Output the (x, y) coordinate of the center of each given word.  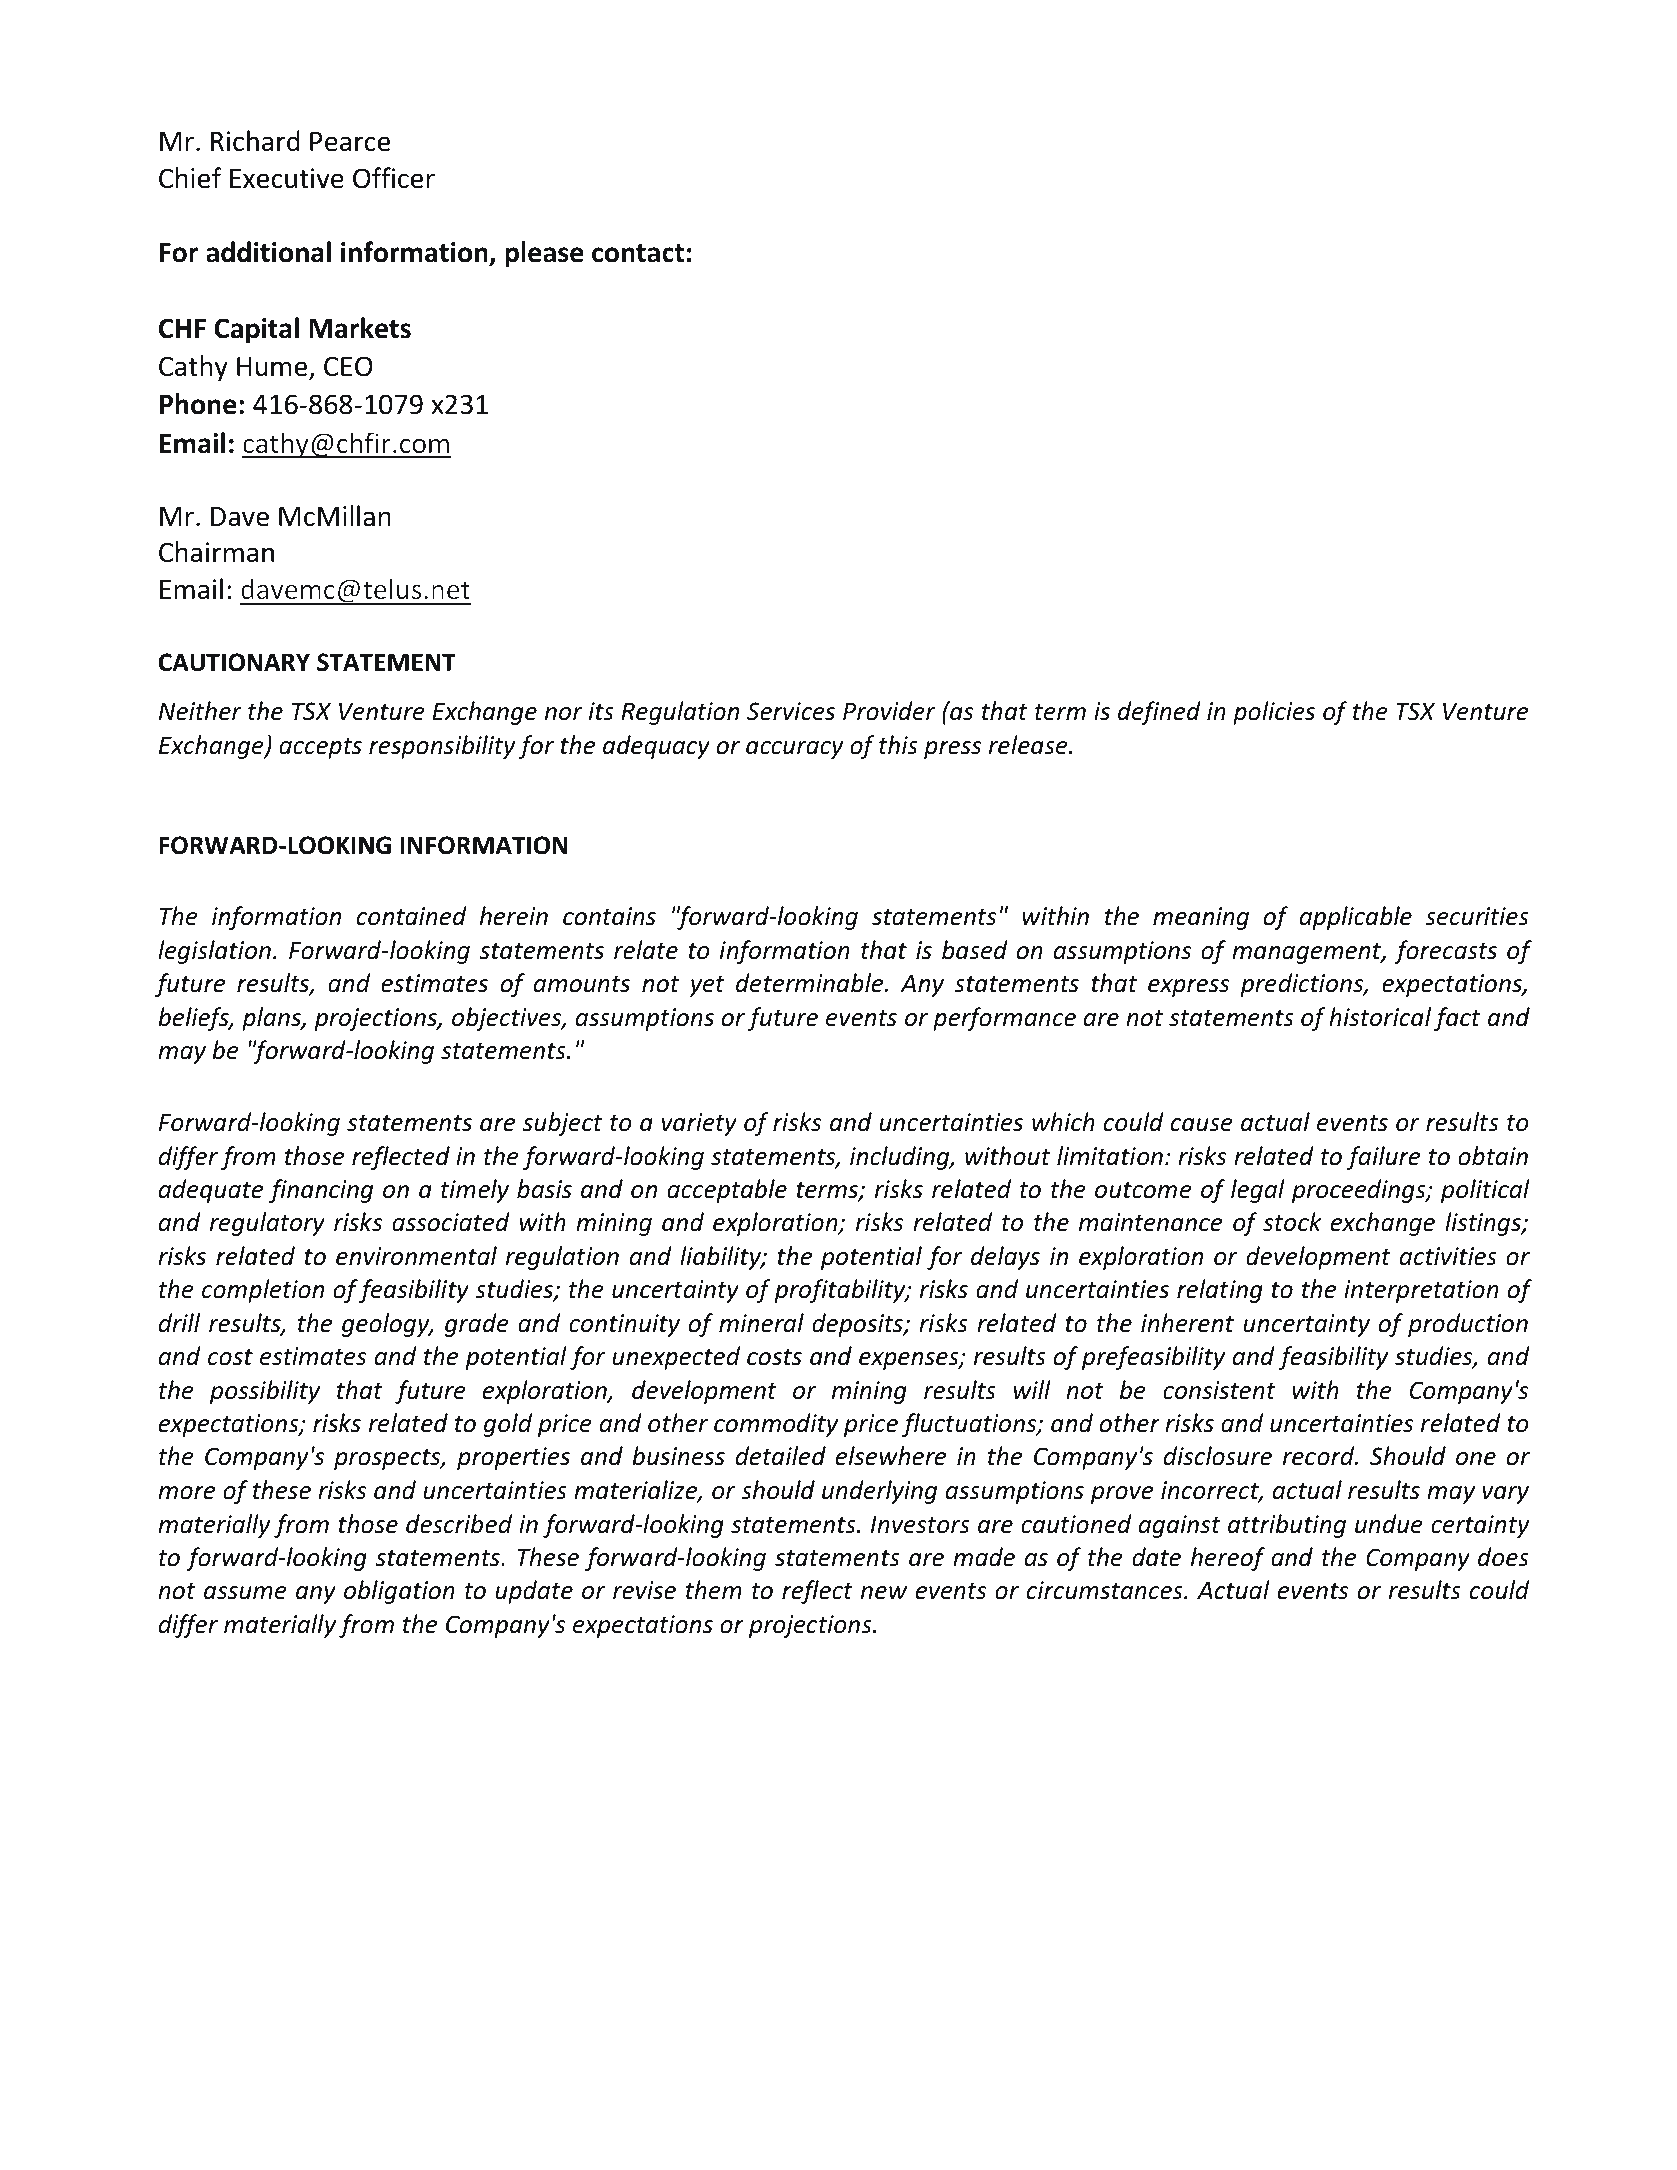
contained (411, 916)
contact (638, 253)
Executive (287, 178)
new (884, 1593)
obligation (399, 1592)
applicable (1356, 918)
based (975, 950)
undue (1389, 1524)
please (544, 254)
